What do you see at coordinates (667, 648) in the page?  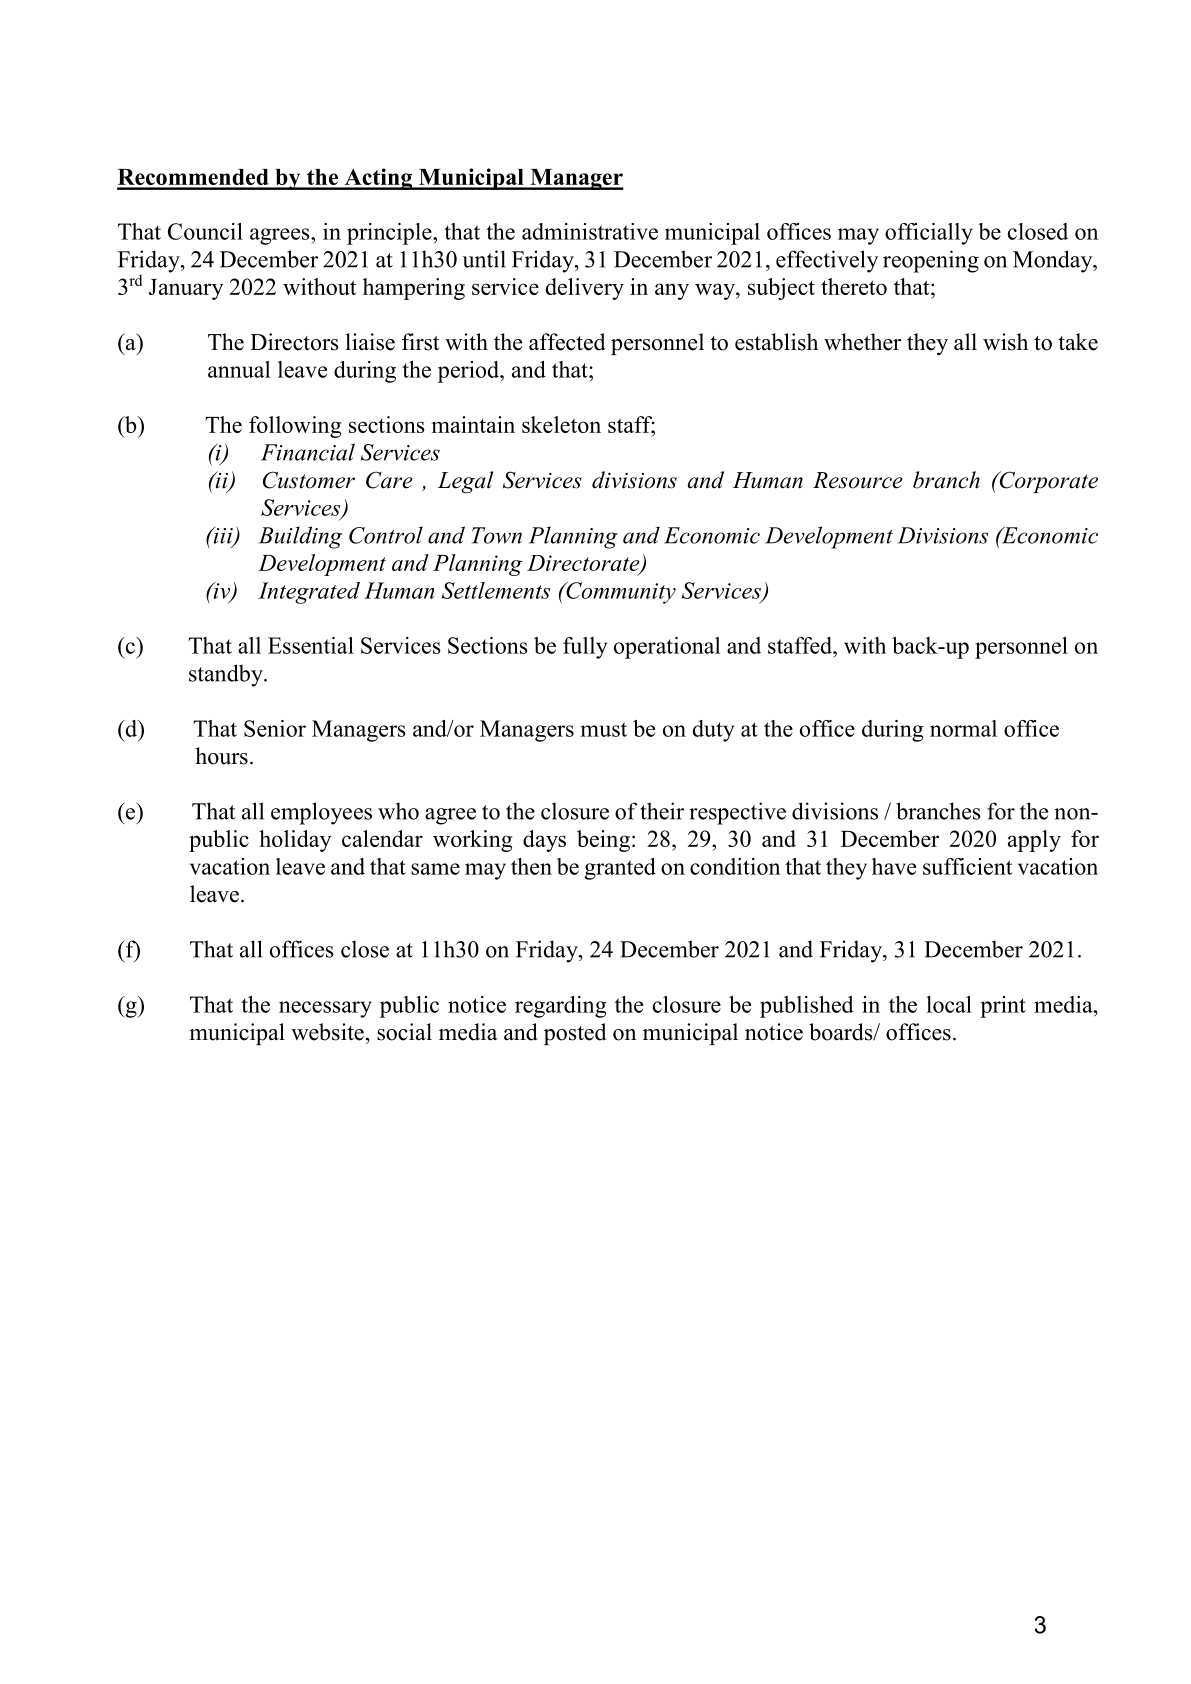 I see `operational` at bounding box center [667, 648].
